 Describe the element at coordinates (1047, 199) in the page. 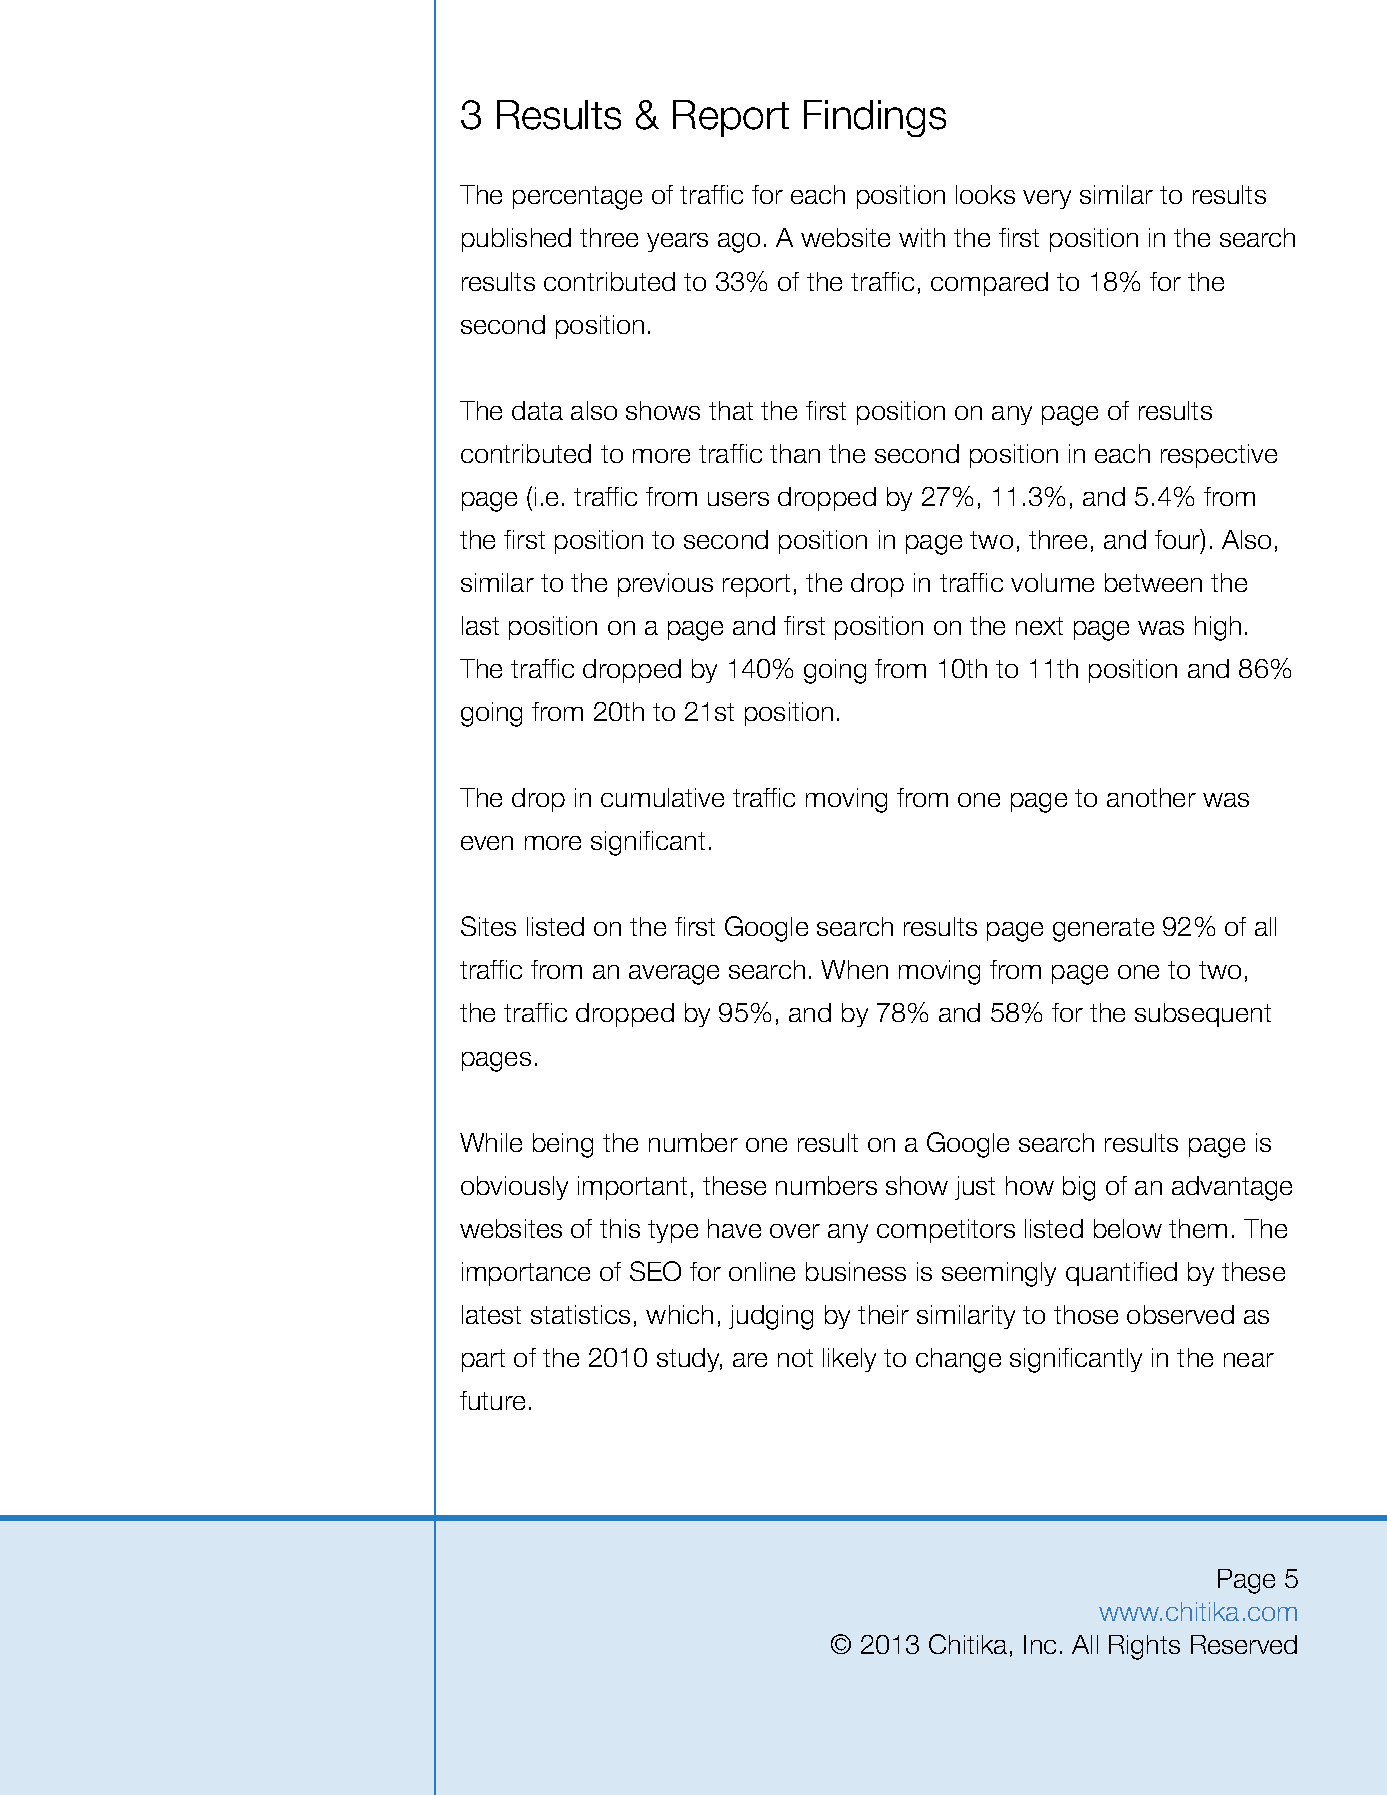

I see `very` at that location.
